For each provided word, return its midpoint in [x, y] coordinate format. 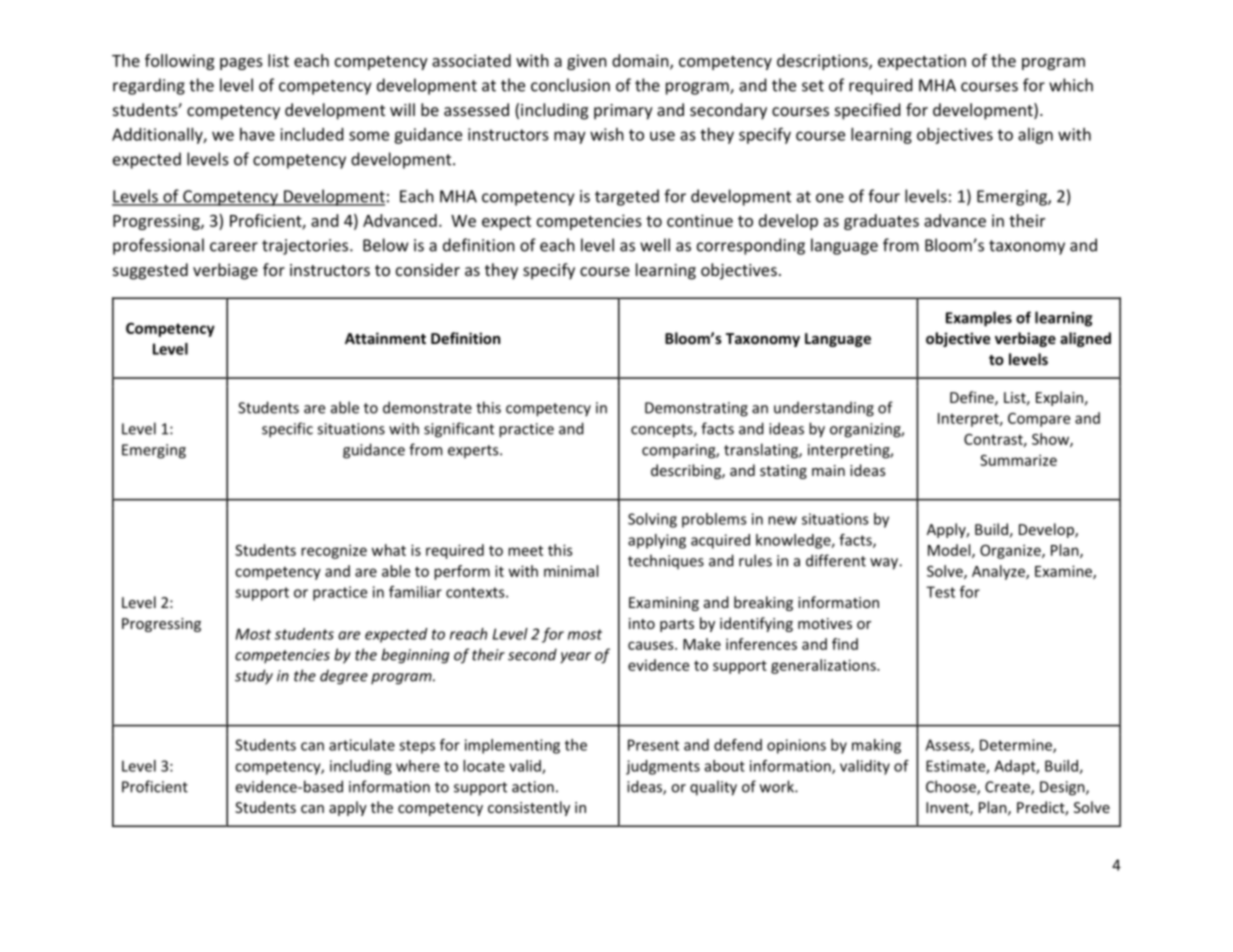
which [1071, 85]
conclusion [570, 85]
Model [950, 551]
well [655, 245]
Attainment [385, 338]
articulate [362, 745]
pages [241, 64]
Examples [979, 319]
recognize [334, 551]
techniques [666, 561]
